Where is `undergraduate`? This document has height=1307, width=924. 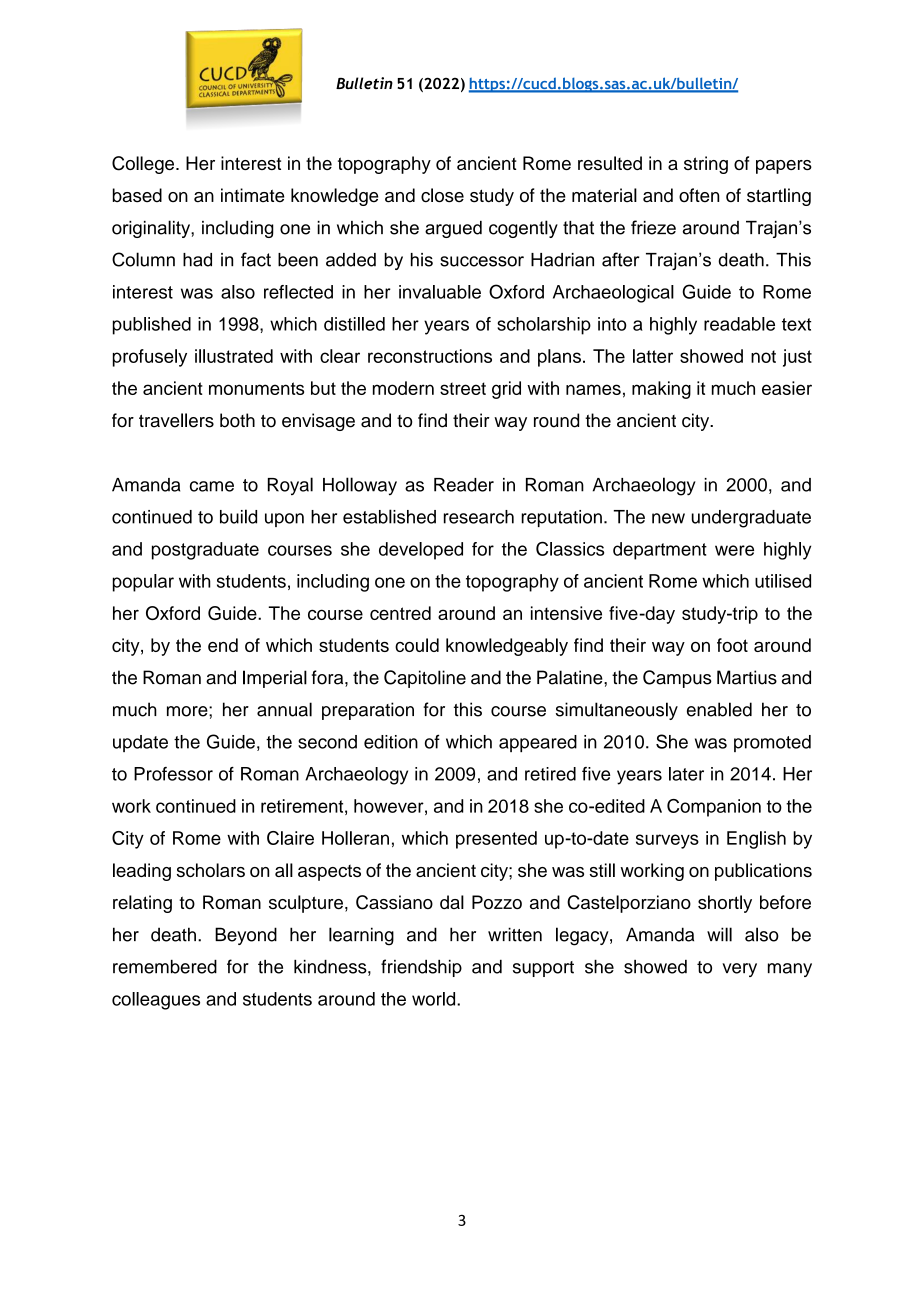 undergraduate is located at coordinates (751, 519).
